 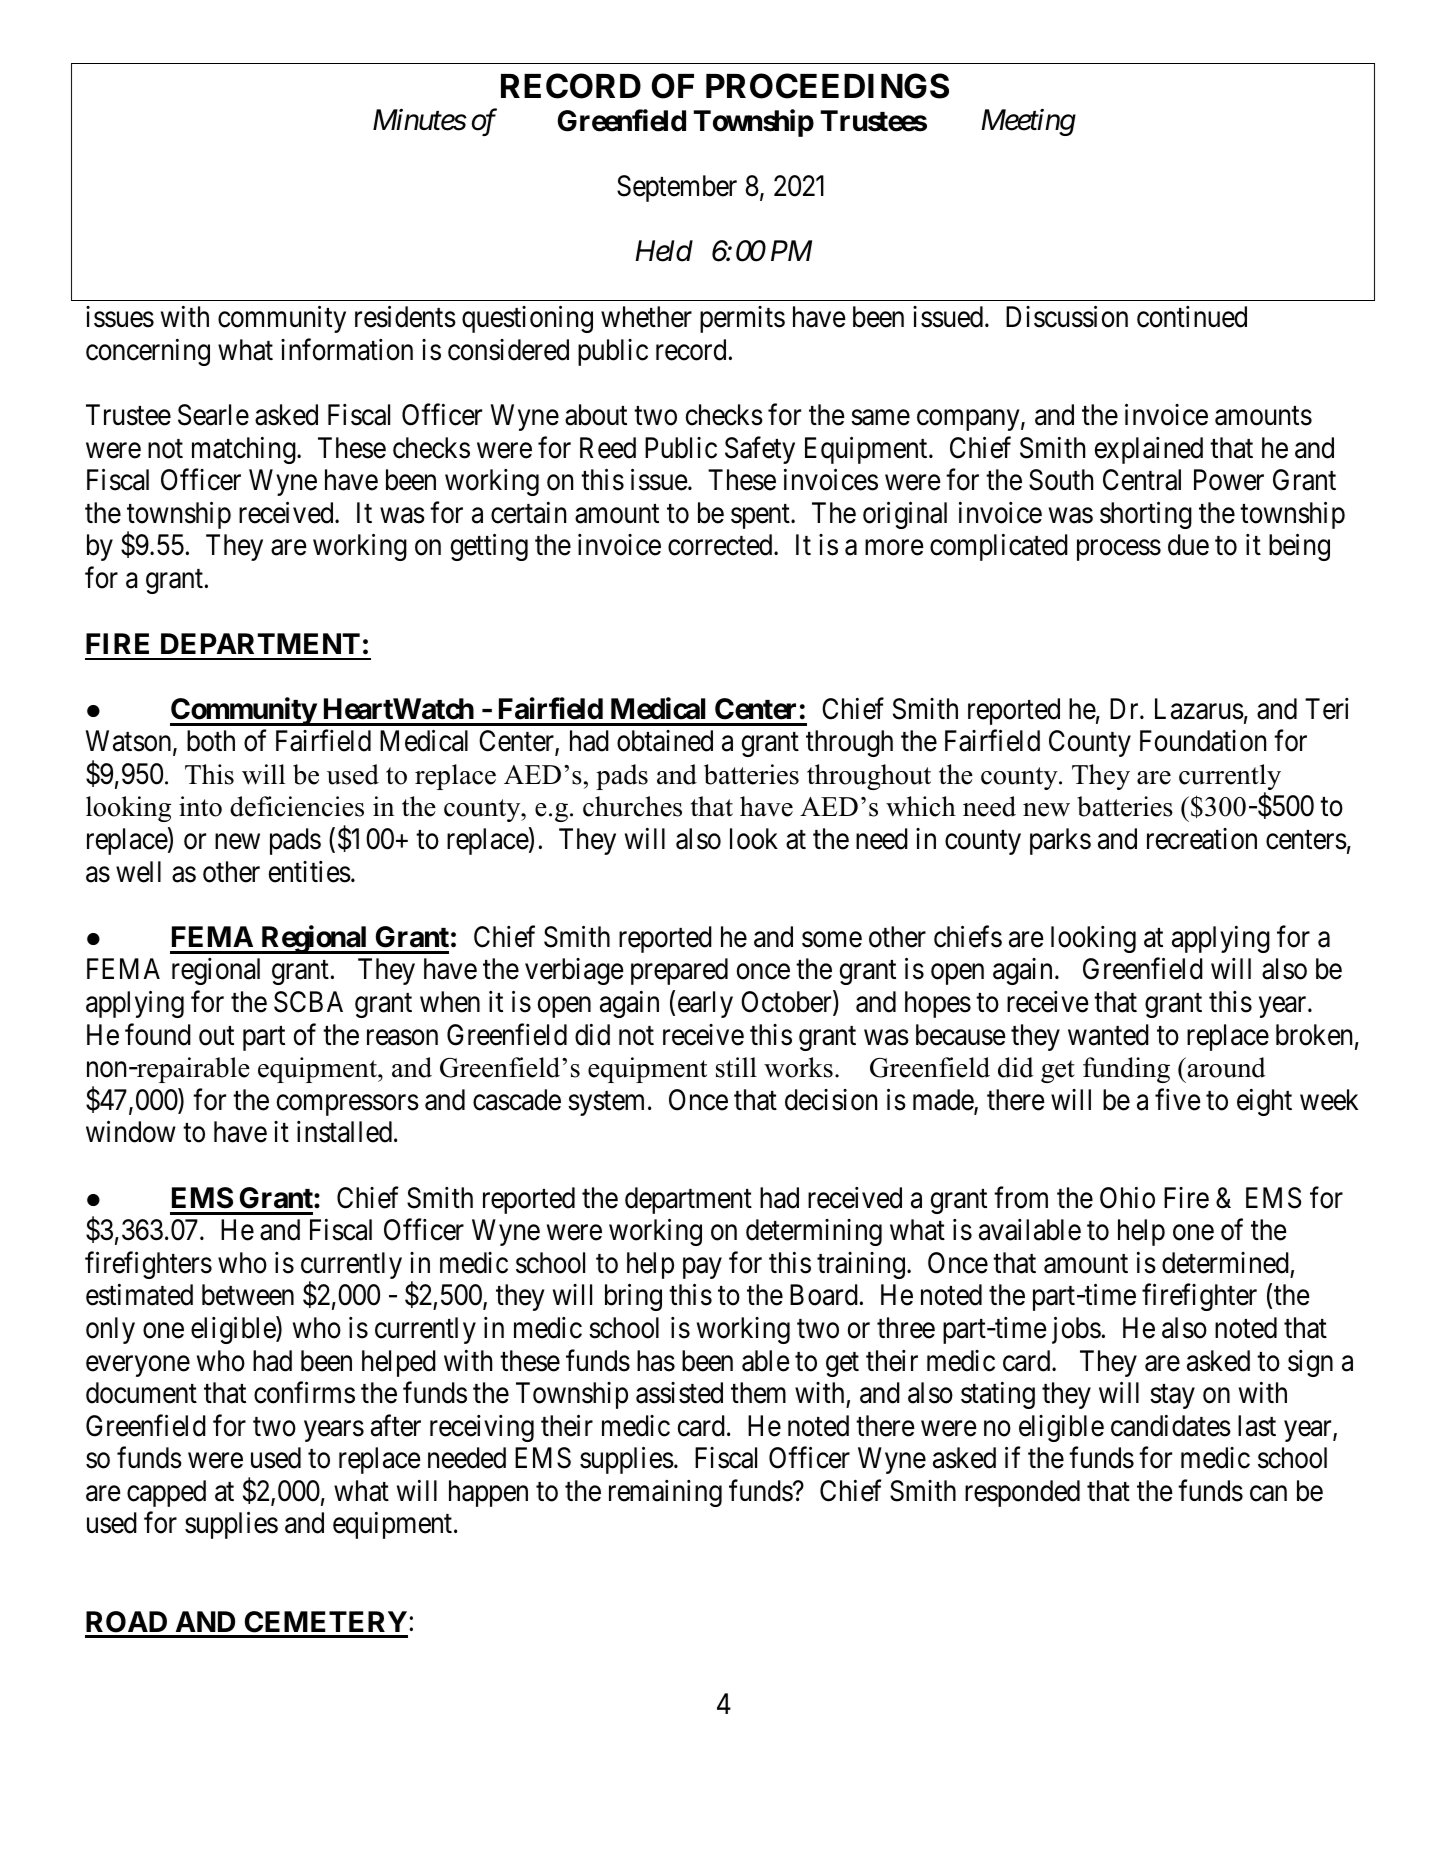 What do you see at coordinates (166, 1493) in the screenshot?
I see `capped` at bounding box center [166, 1493].
